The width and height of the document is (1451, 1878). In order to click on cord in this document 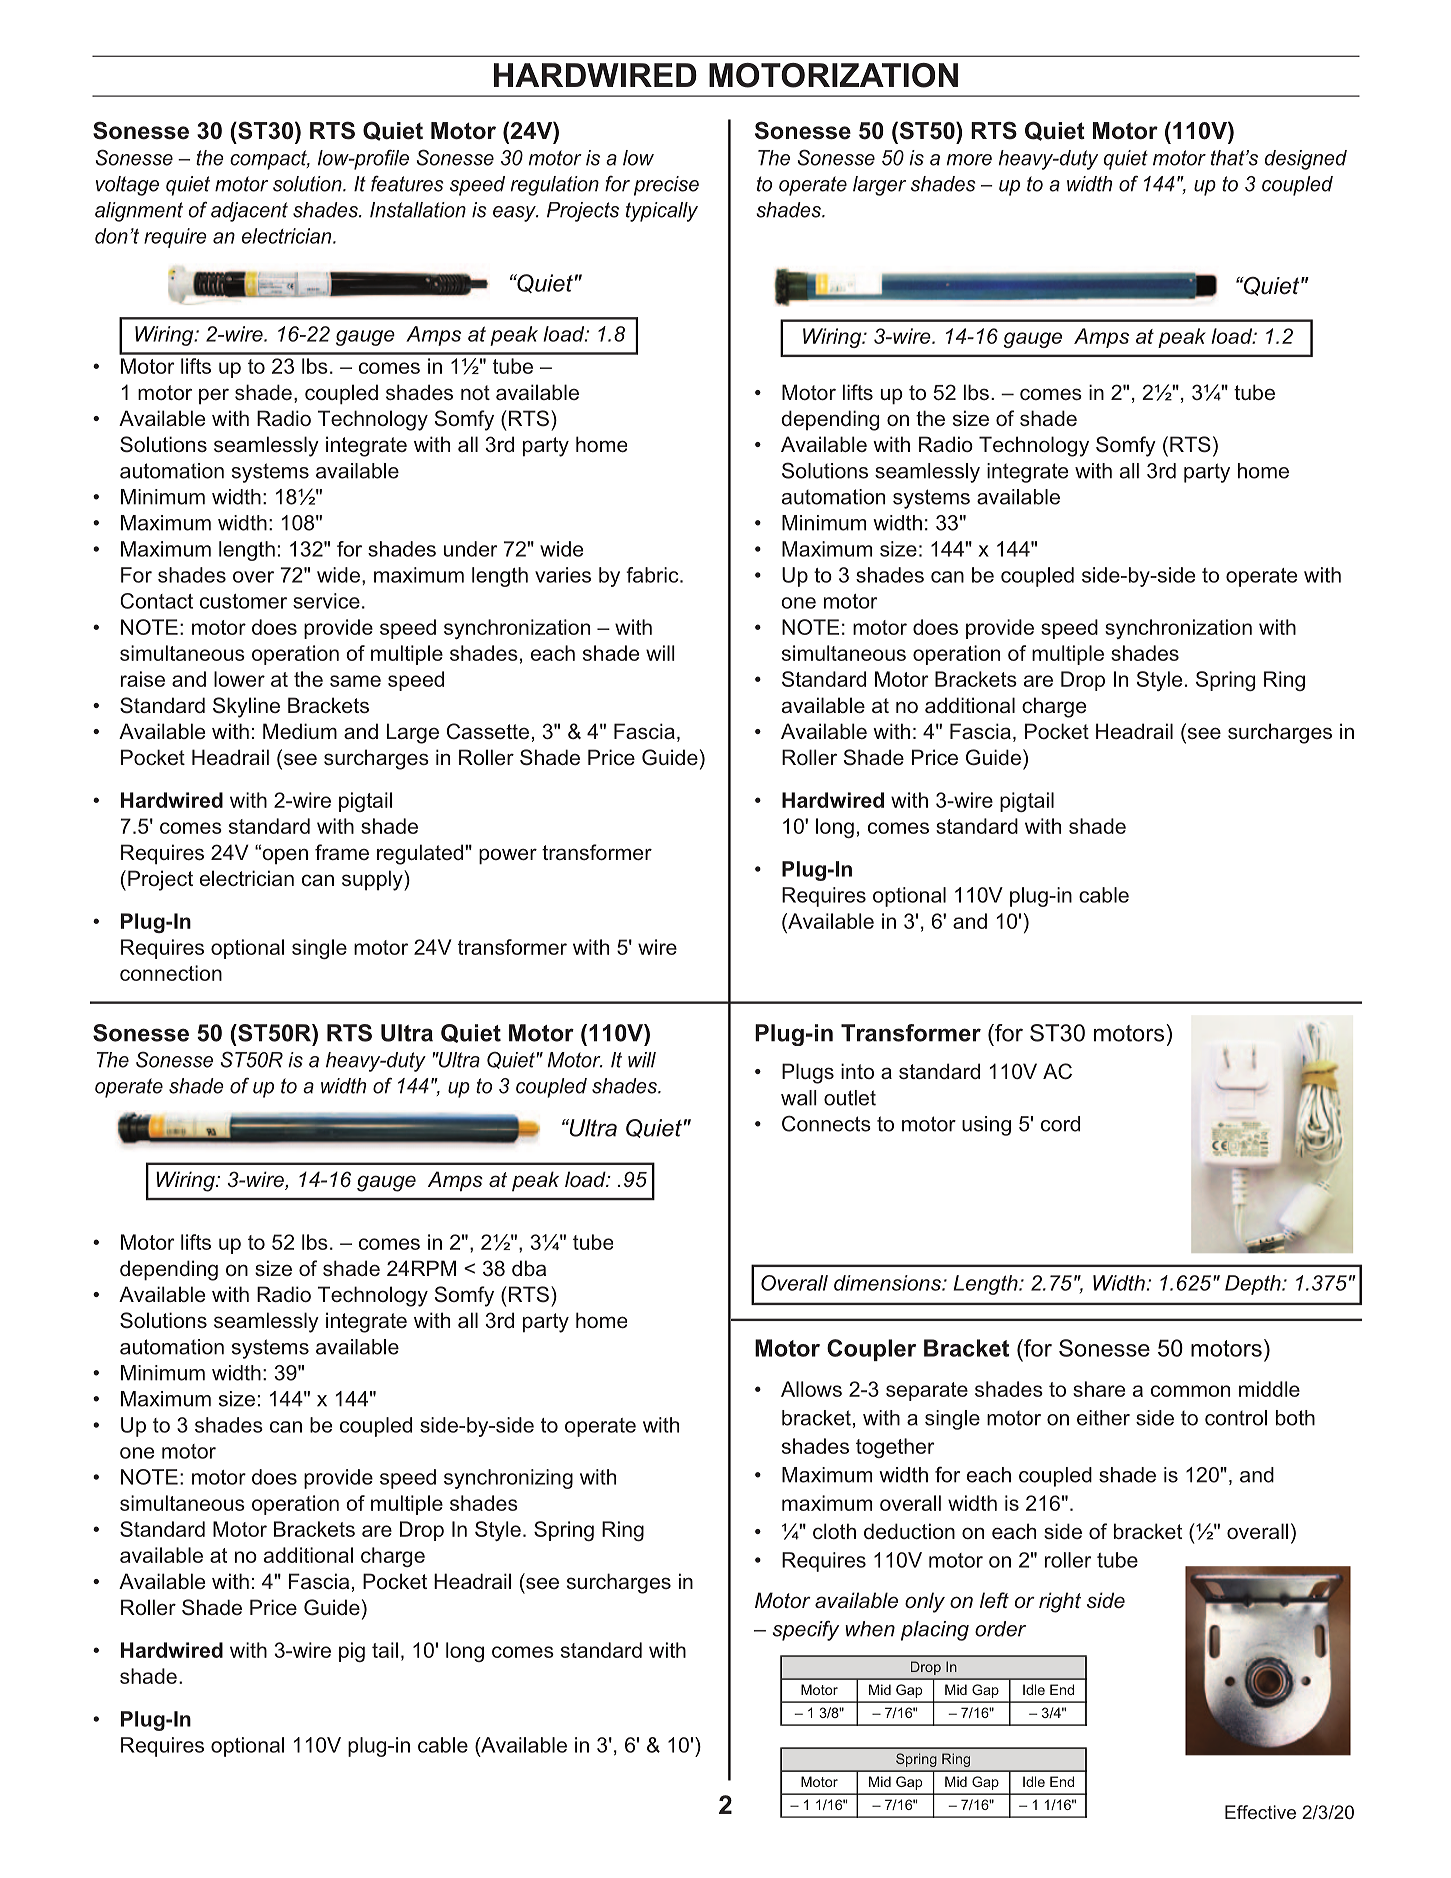, I will do `click(1060, 1124)`.
